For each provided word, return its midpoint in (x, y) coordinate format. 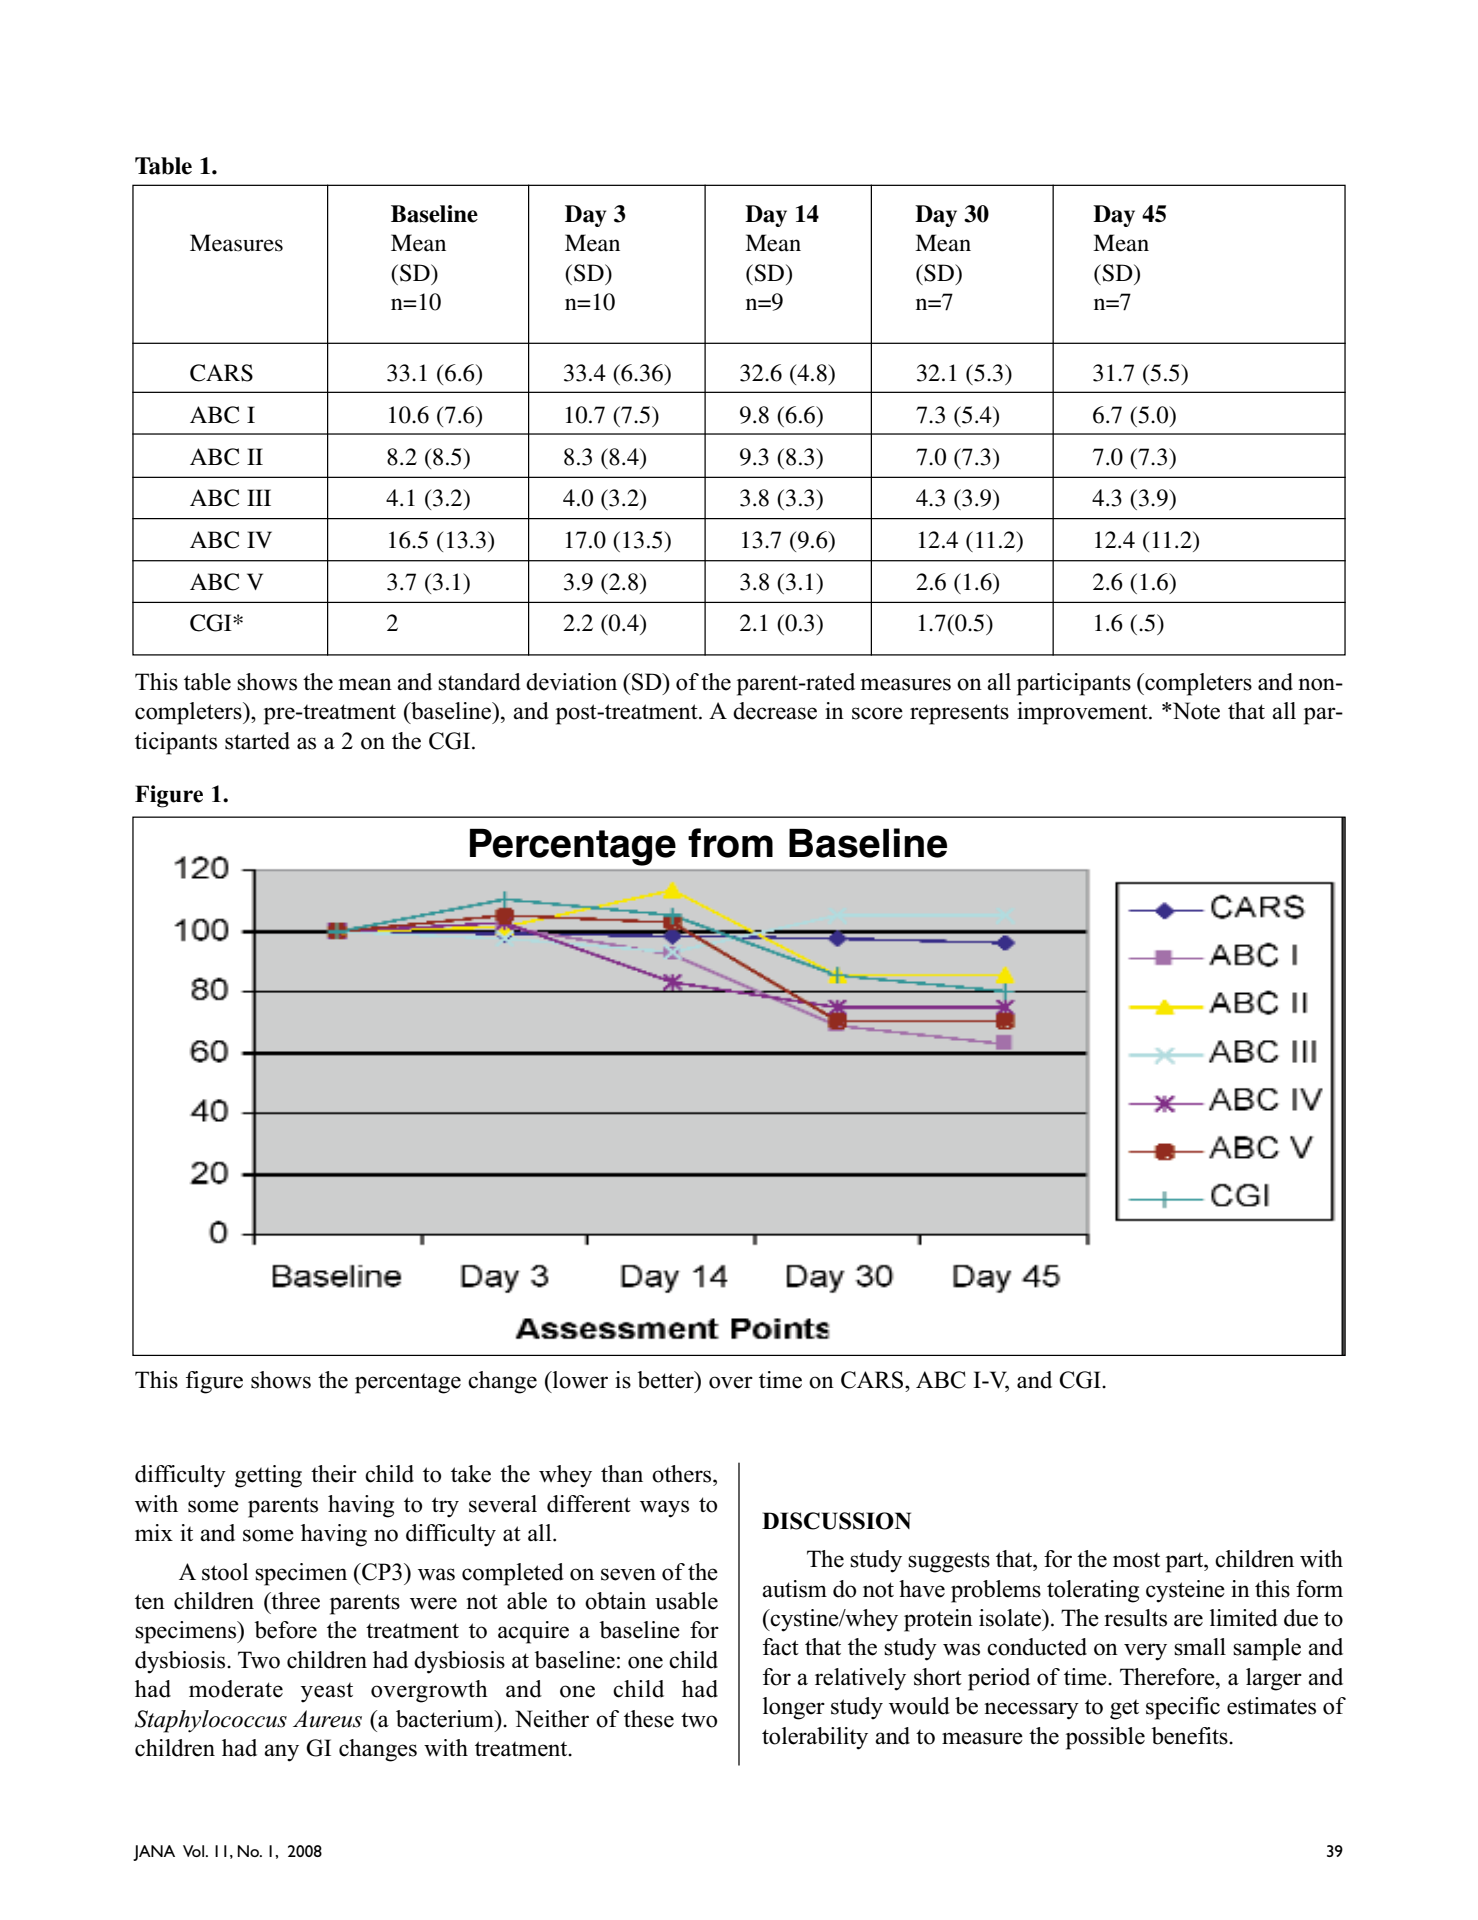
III (259, 497)
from (730, 843)
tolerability (815, 1738)
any (281, 1753)
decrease (775, 711)
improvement (1083, 713)
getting (268, 1476)
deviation (571, 682)
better (666, 1380)
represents (959, 714)
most (1136, 1560)
